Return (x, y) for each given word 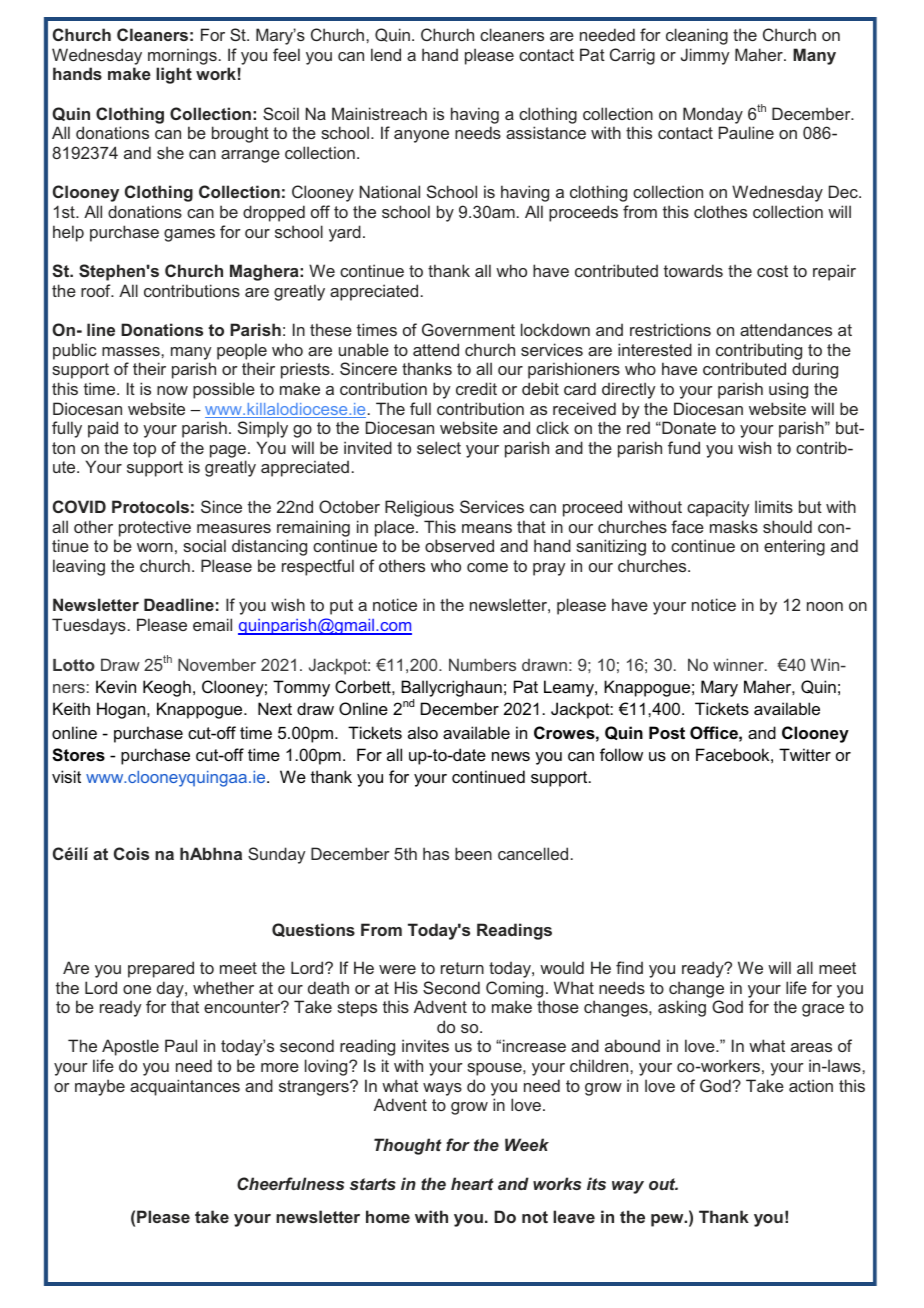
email (212, 624)
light (174, 75)
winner (739, 664)
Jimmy (705, 56)
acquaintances (185, 1087)
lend (386, 54)
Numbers (482, 664)
